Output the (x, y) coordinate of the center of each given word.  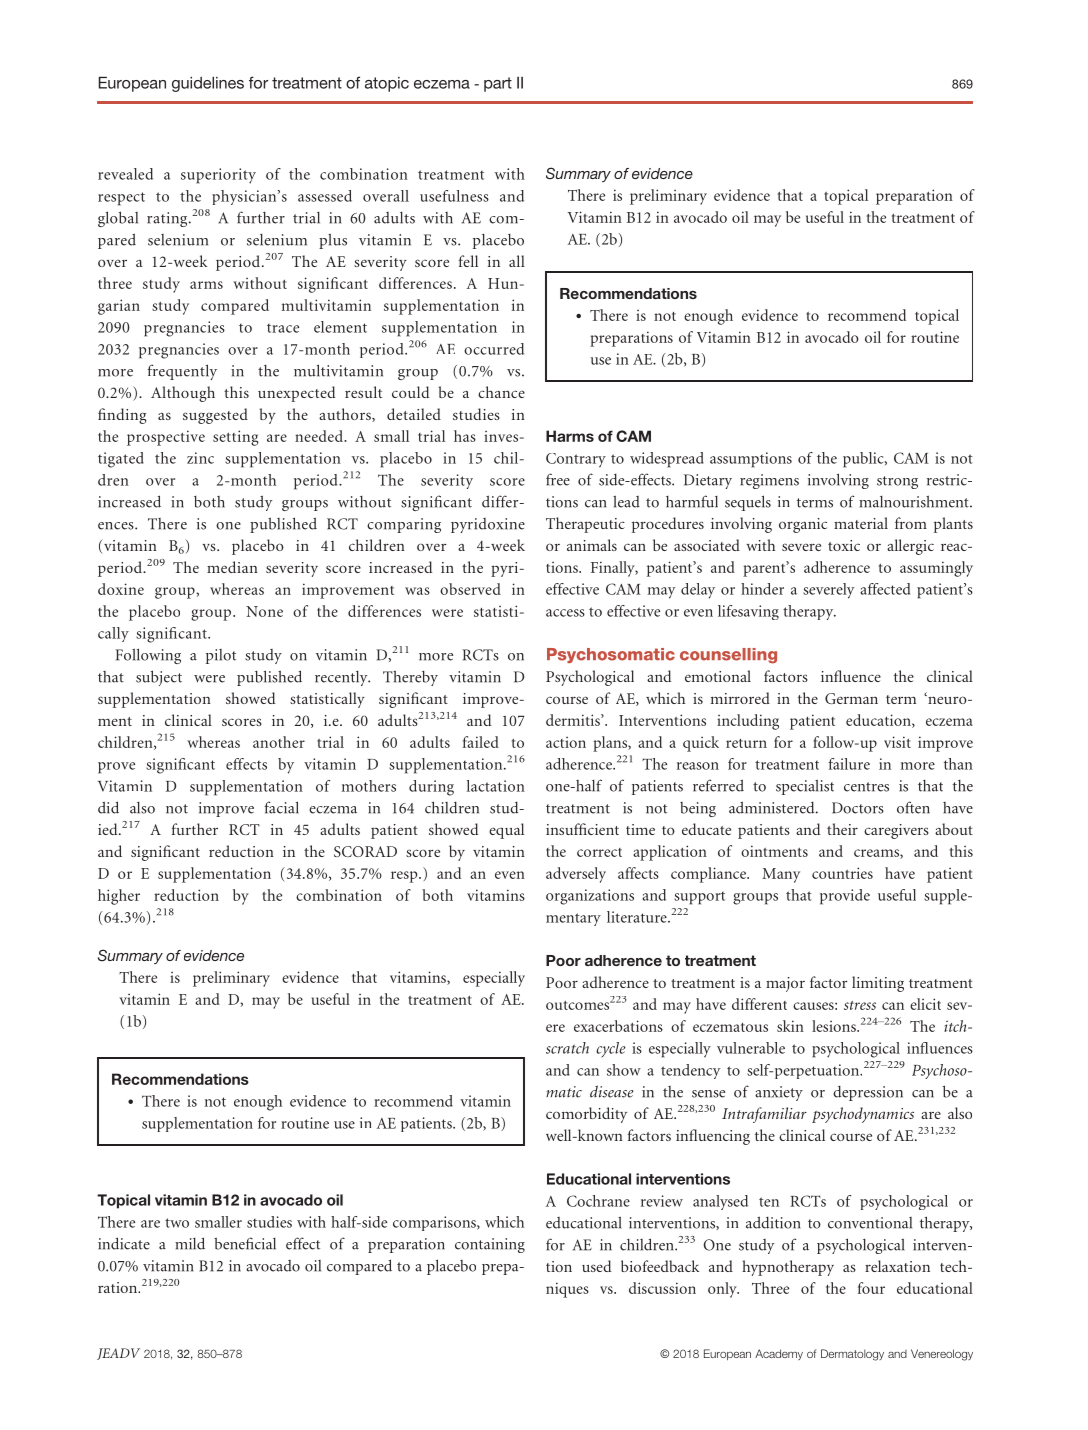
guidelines (208, 84)
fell (468, 261)
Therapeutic (585, 525)
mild (190, 1243)
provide (845, 897)
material (861, 523)
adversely (576, 875)
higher (119, 897)
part (498, 84)
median (232, 567)
